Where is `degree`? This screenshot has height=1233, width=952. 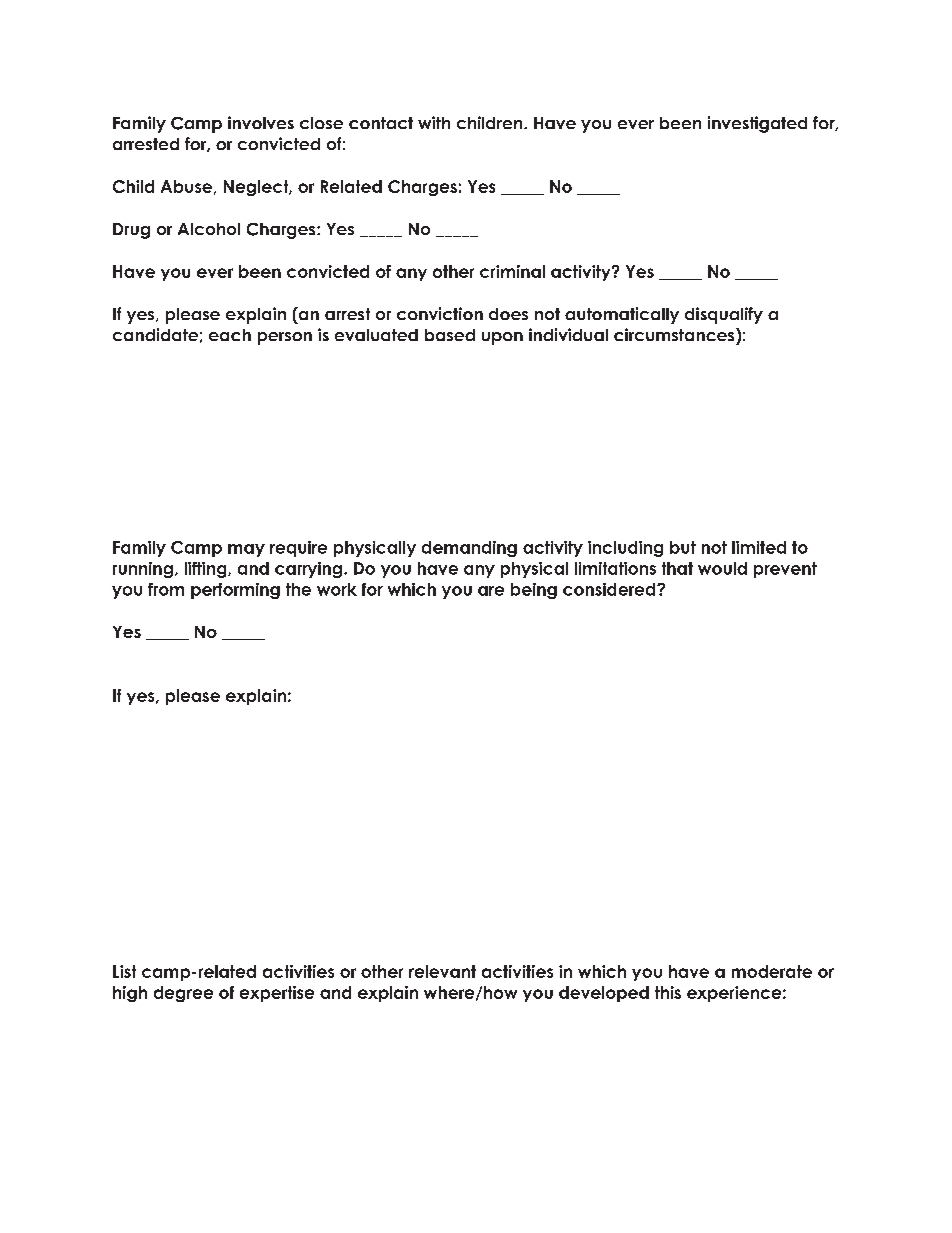 degree is located at coordinates (183, 994).
